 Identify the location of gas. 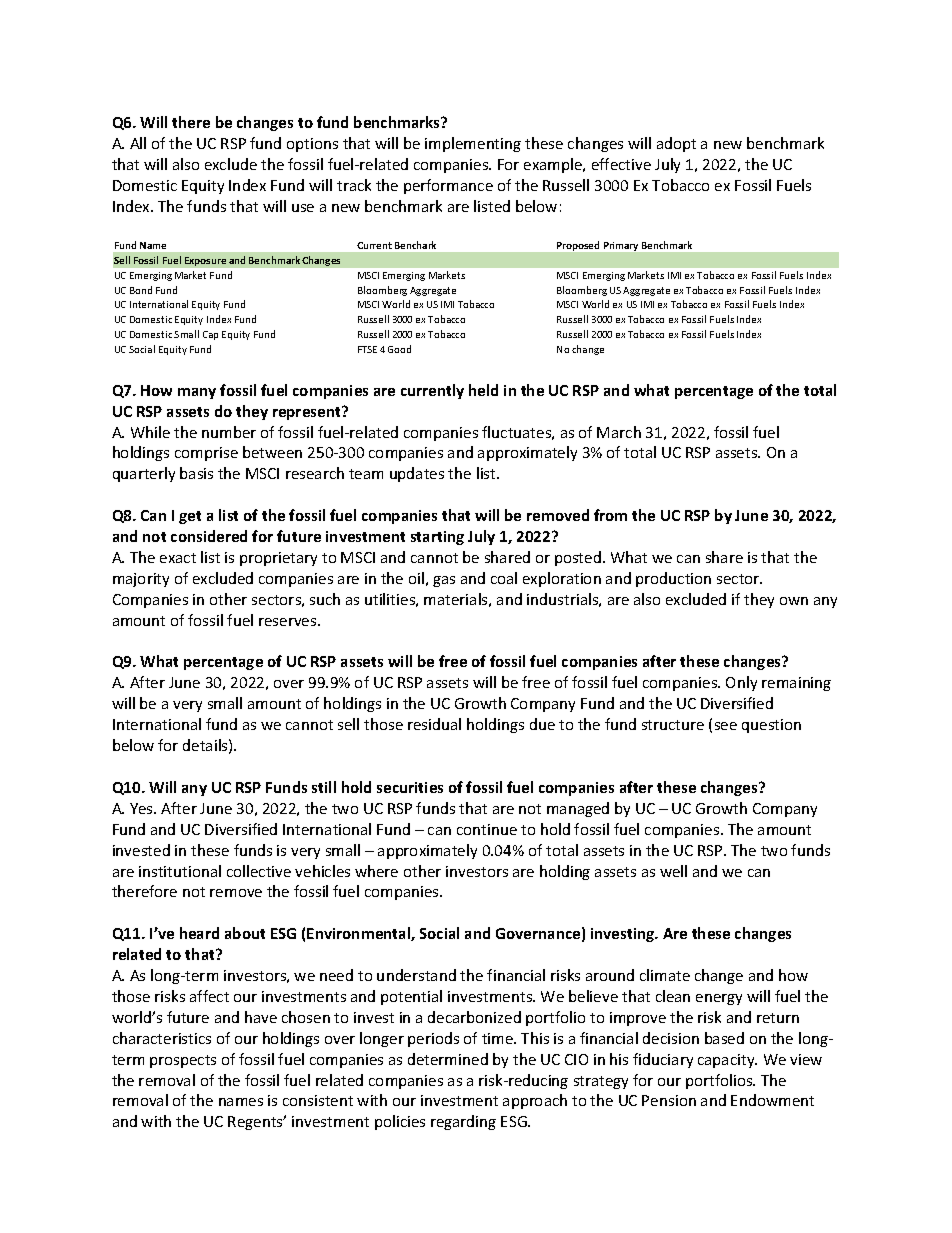
(444, 581).
